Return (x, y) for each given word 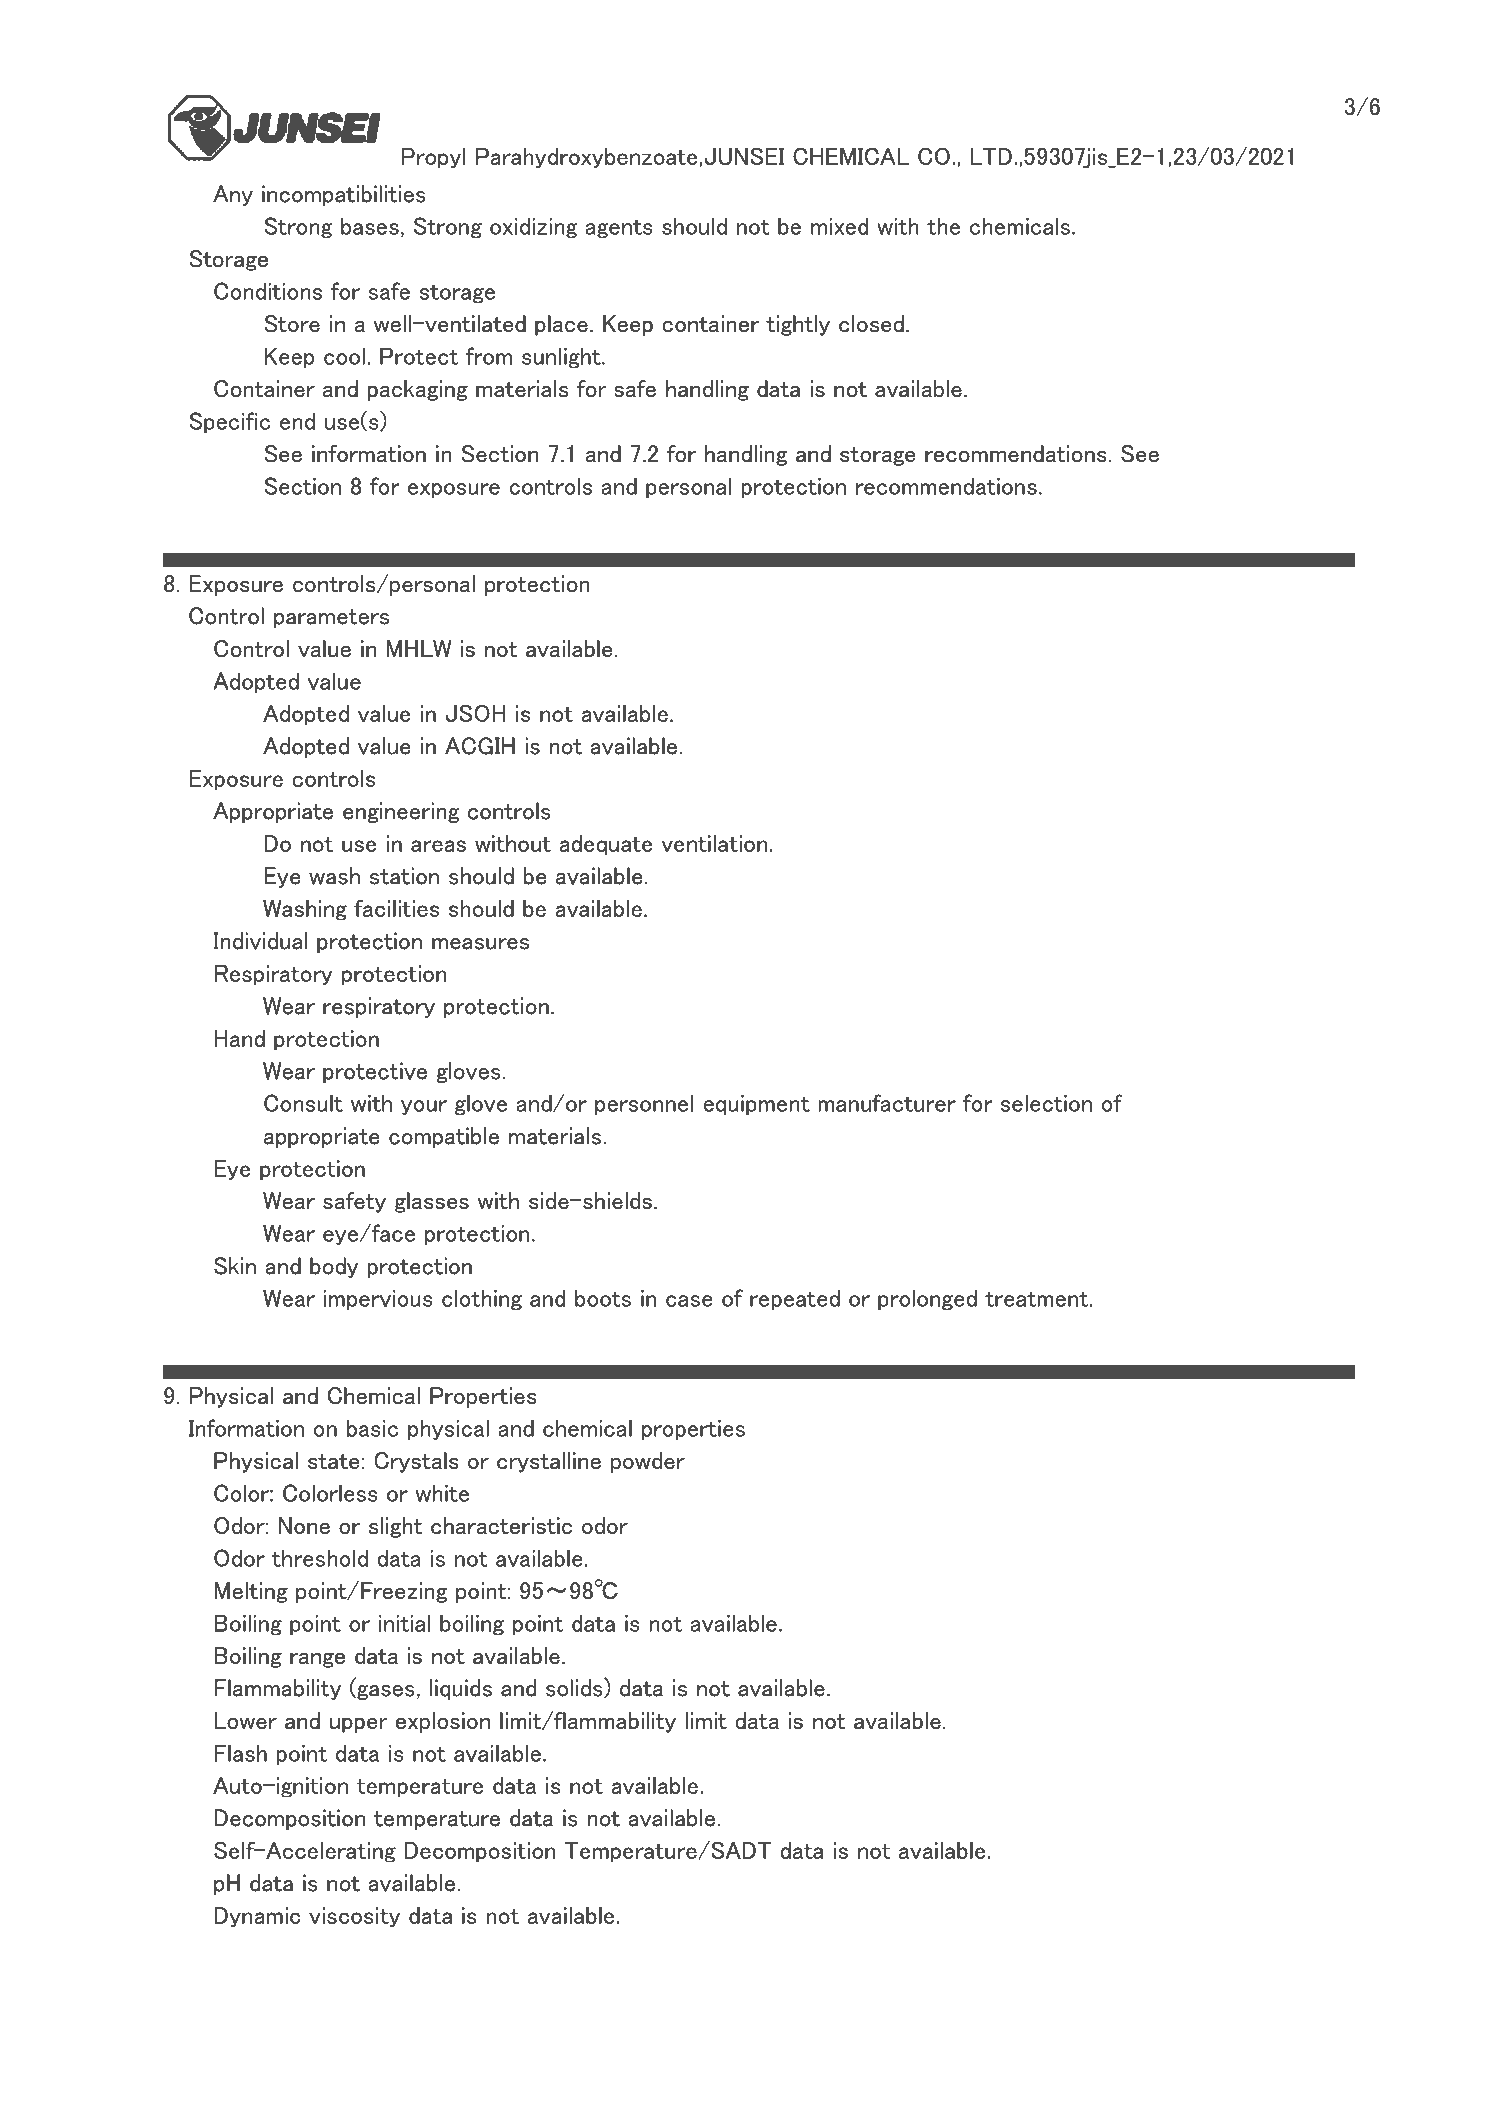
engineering (401, 812)
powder (648, 1462)
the (943, 226)
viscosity (354, 1917)
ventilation (714, 843)
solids (575, 1688)
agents (619, 228)
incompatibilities (344, 195)
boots (603, 1298)
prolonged (927, 1299)
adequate (606, 845)
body (334, 1267)
